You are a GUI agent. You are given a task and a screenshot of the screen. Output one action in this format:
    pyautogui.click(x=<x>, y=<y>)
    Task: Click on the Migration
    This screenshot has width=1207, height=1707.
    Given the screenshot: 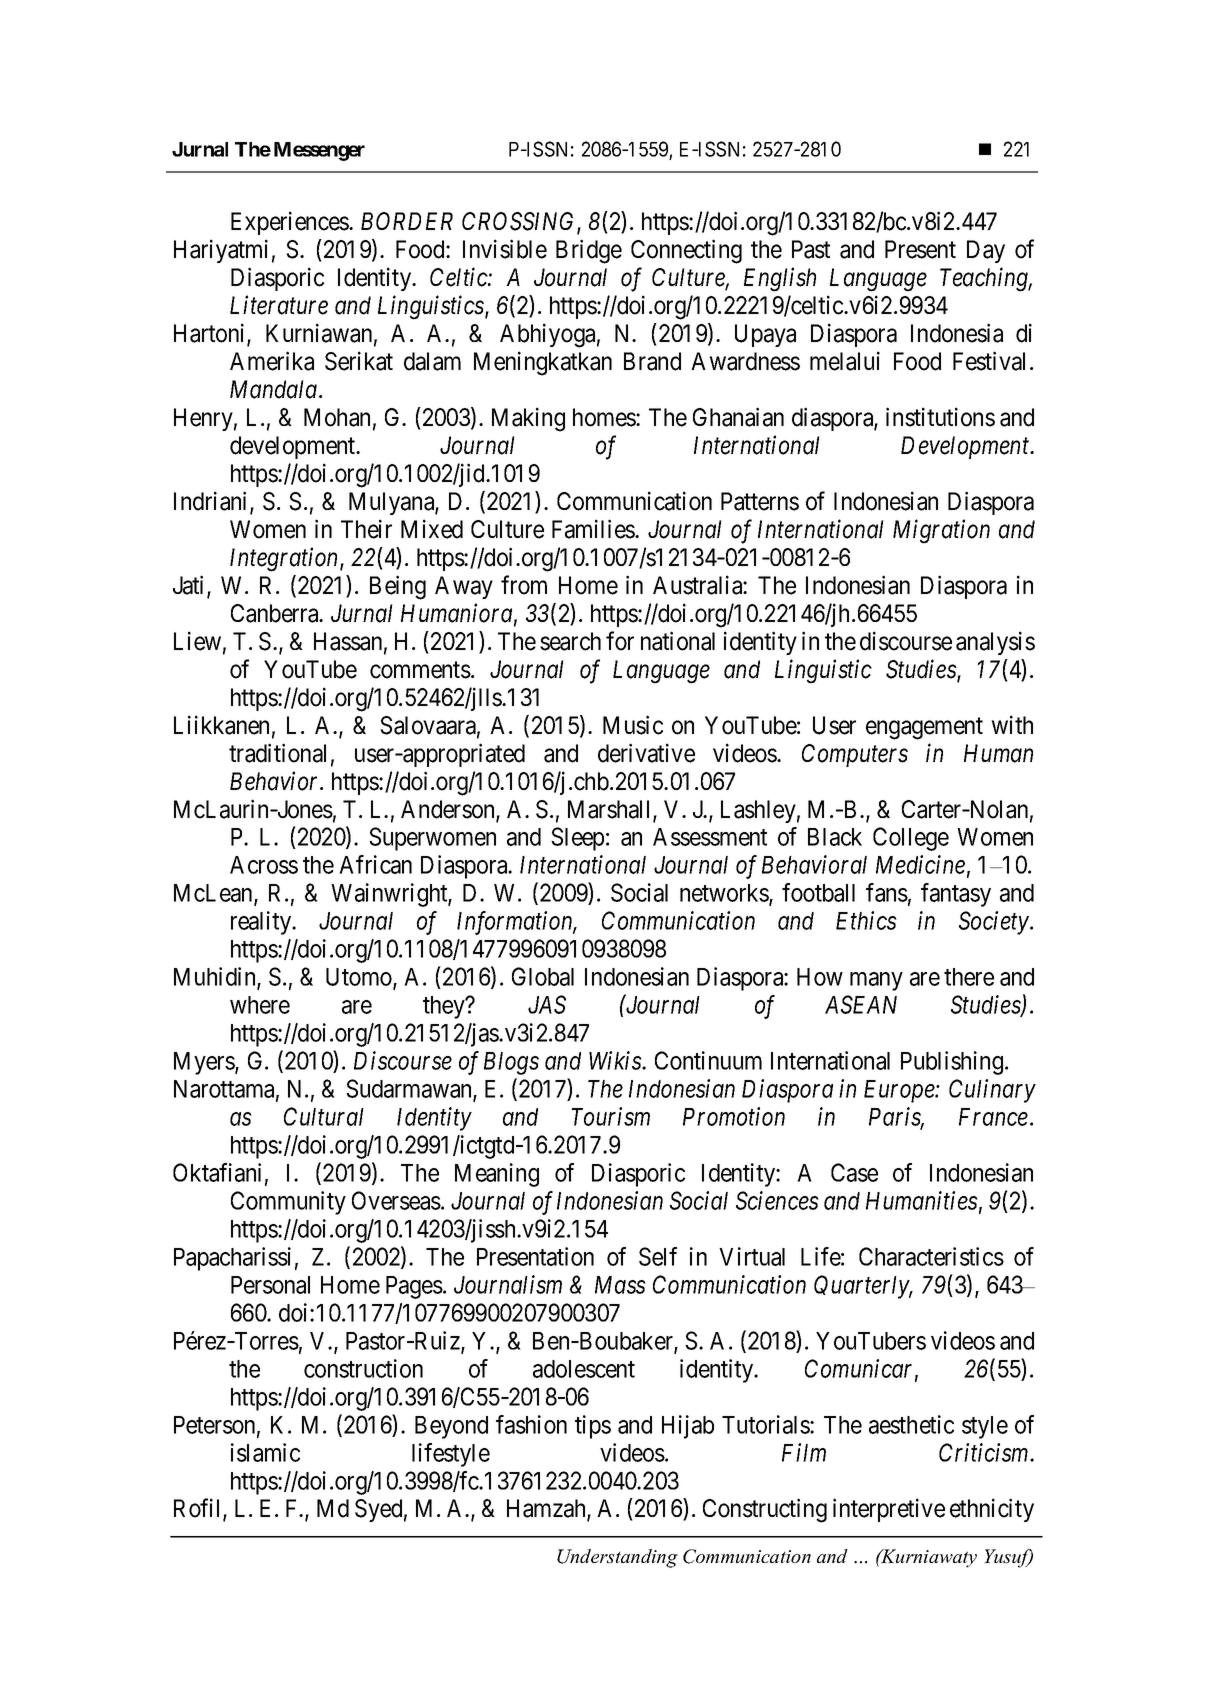 What is the action you would take?
    pyautogui.click(x=941, y=532)
